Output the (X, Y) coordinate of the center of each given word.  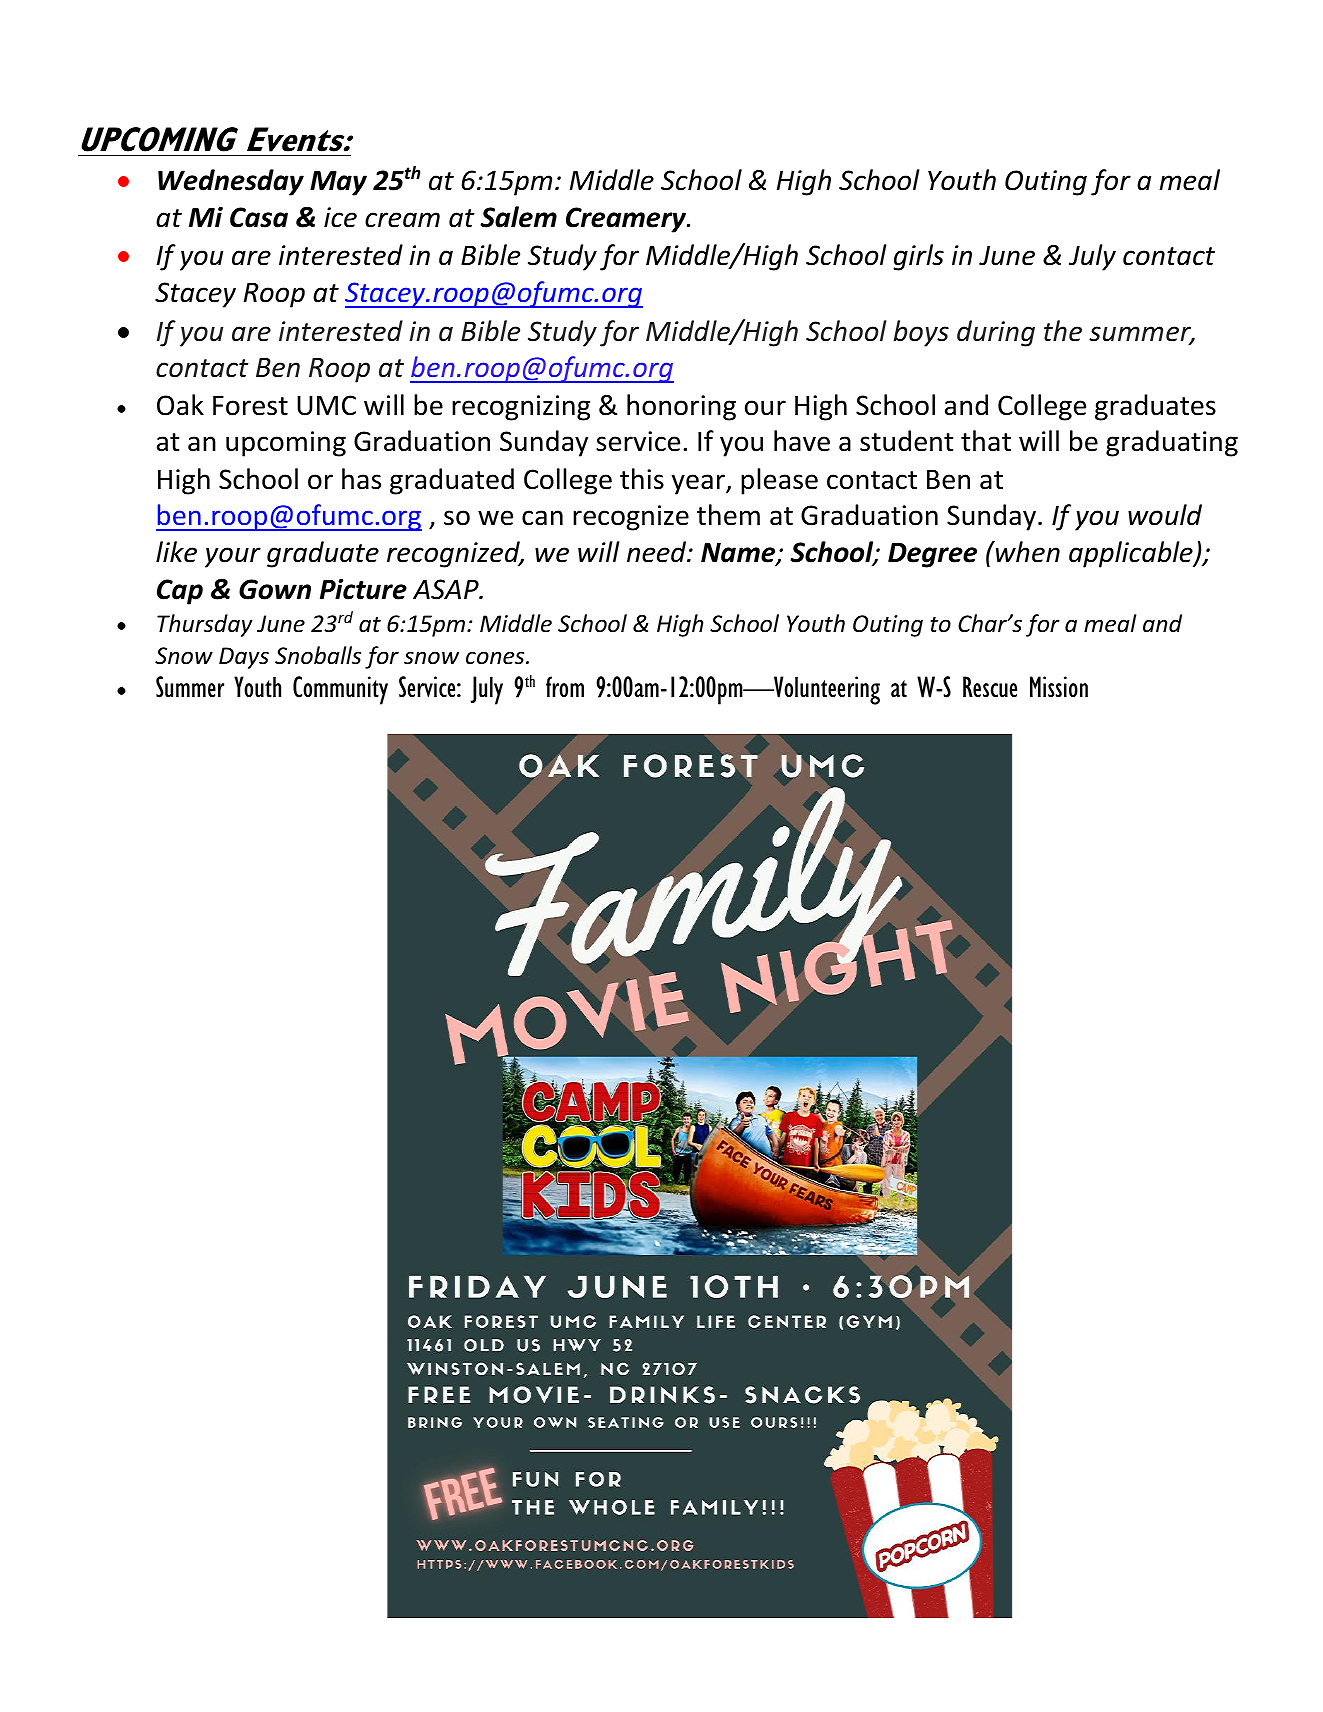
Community (340, 690)
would (1165, 515)
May (338, 183)
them (728, 515)
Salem (519, 217)
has (361, 479)
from (565, 687)
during (996, 333)
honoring (681, 407)
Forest (250, 406)
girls (918, 257)
